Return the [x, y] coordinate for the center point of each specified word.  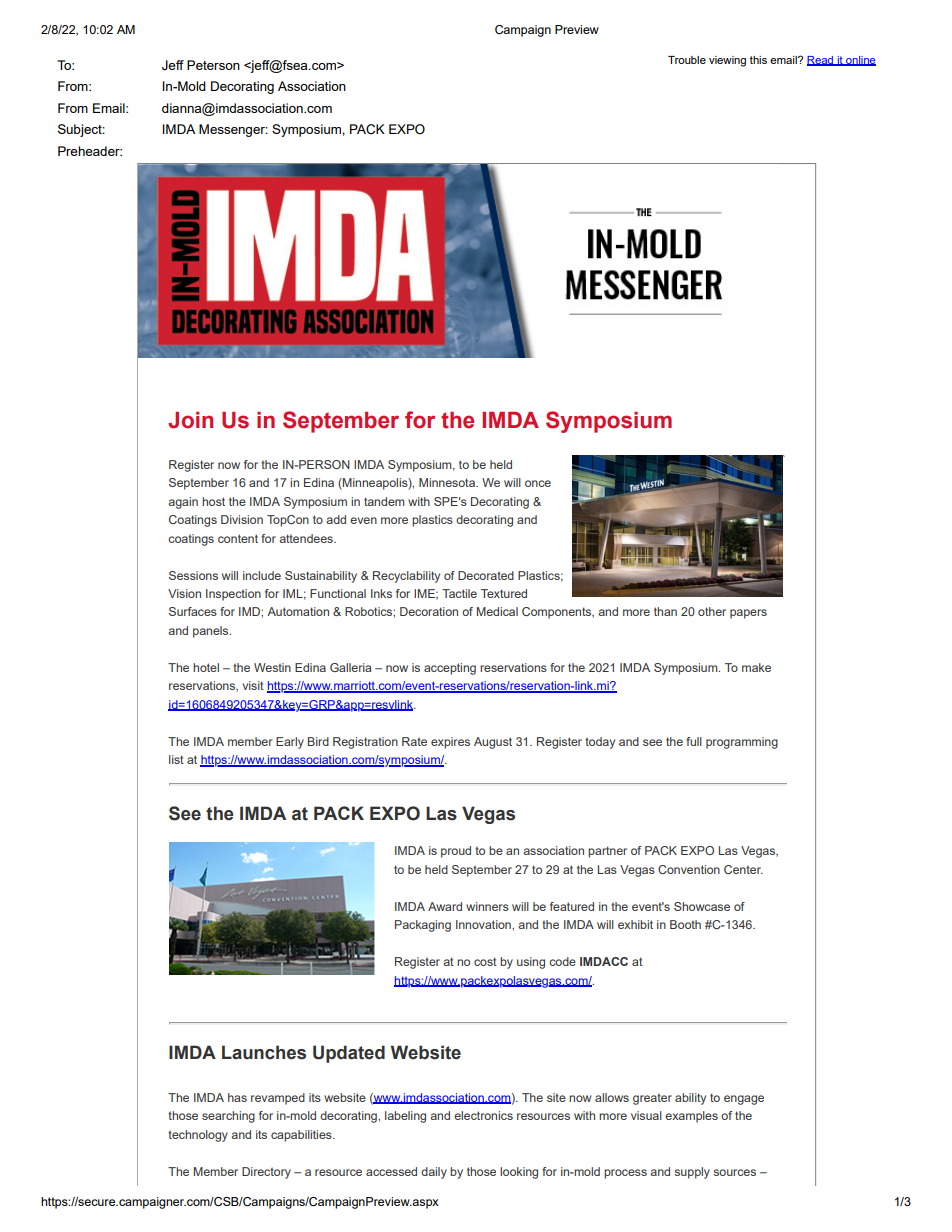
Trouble [687, 60]
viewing [727, 61]
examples [691, 1117]
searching [228, 1117]
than [665, 611]
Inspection [233, 595]
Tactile [459, 593]
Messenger [233, 130]
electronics [483, 1115]
